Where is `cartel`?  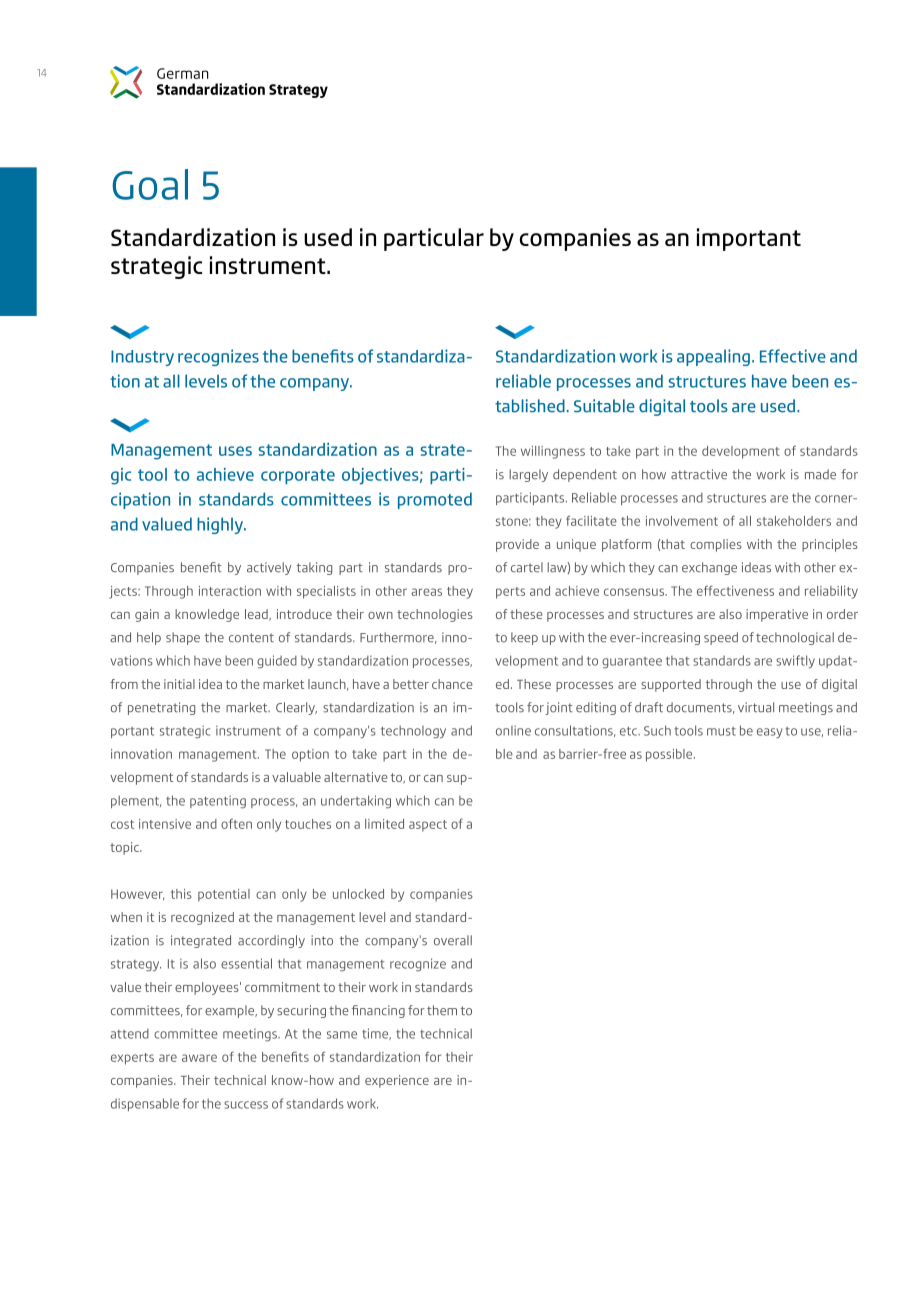 cartel is located at coordinates (527, 567).
